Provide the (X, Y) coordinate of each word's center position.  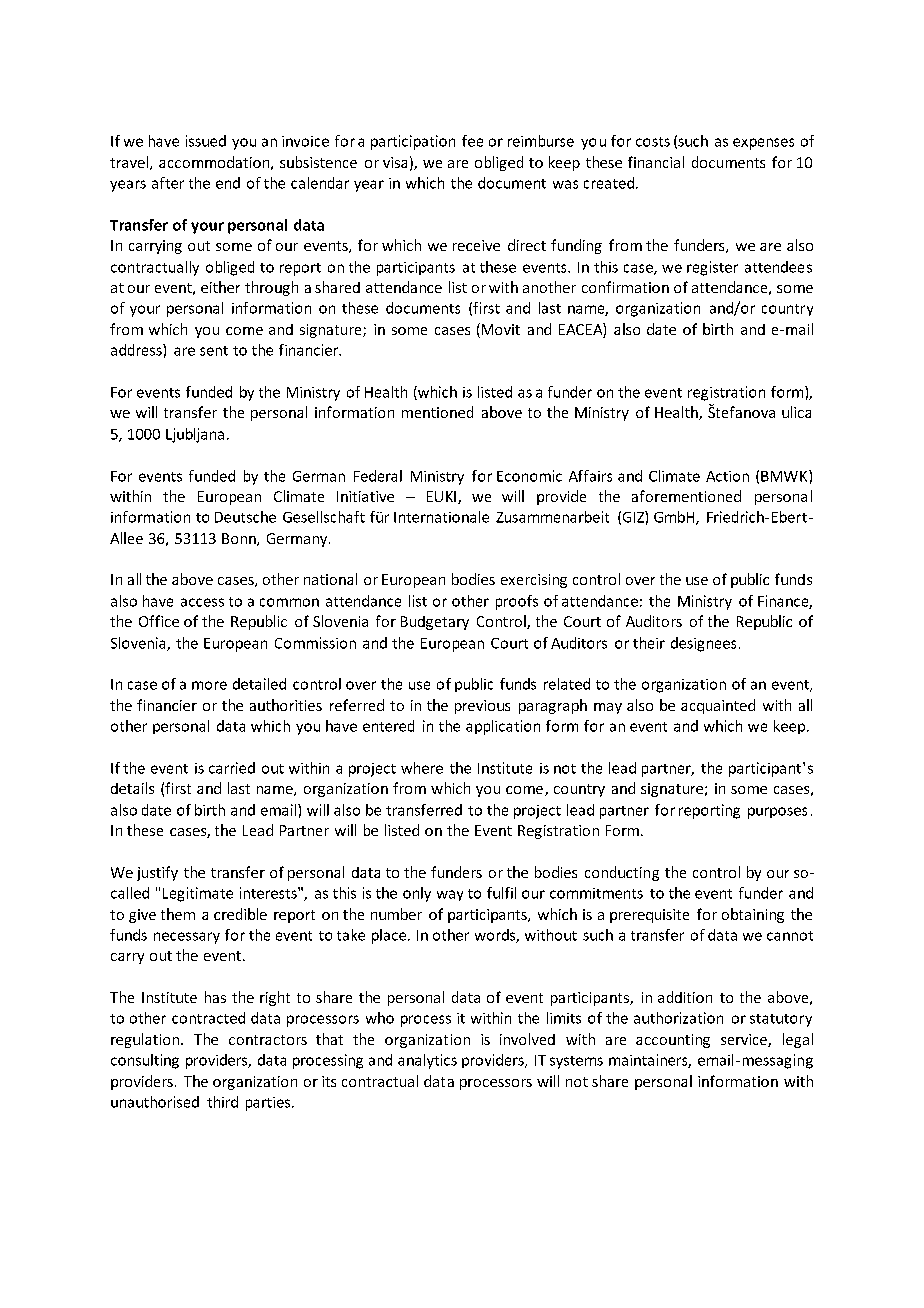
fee (472, 141)
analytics (427, 1061)
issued (206, 141)
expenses (763, 144)
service (745, 1040)
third (222, 1102)
